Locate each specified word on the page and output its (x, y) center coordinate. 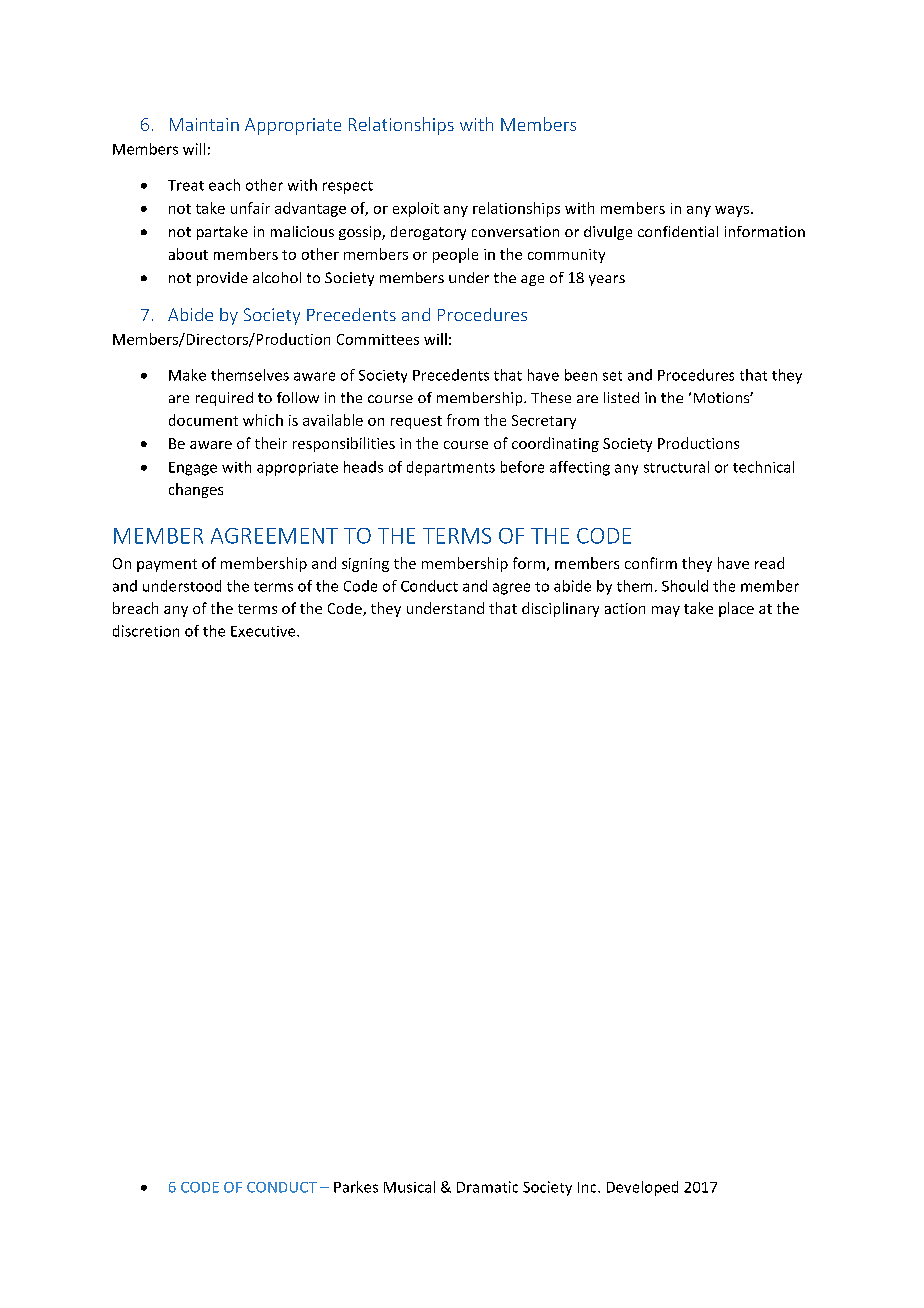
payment (167, 565)
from (463, 420)
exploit (416, 209)
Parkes (356, 1187)
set (612, 376)
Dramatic (487, 1187)
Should (685, 586)
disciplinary (560, 609)
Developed (642, 1188)
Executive (264, 631)
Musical (409, 1187)
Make (187, 375)
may (666, 611)
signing (365, 565)
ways (732, 211)
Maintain (204, 124)
